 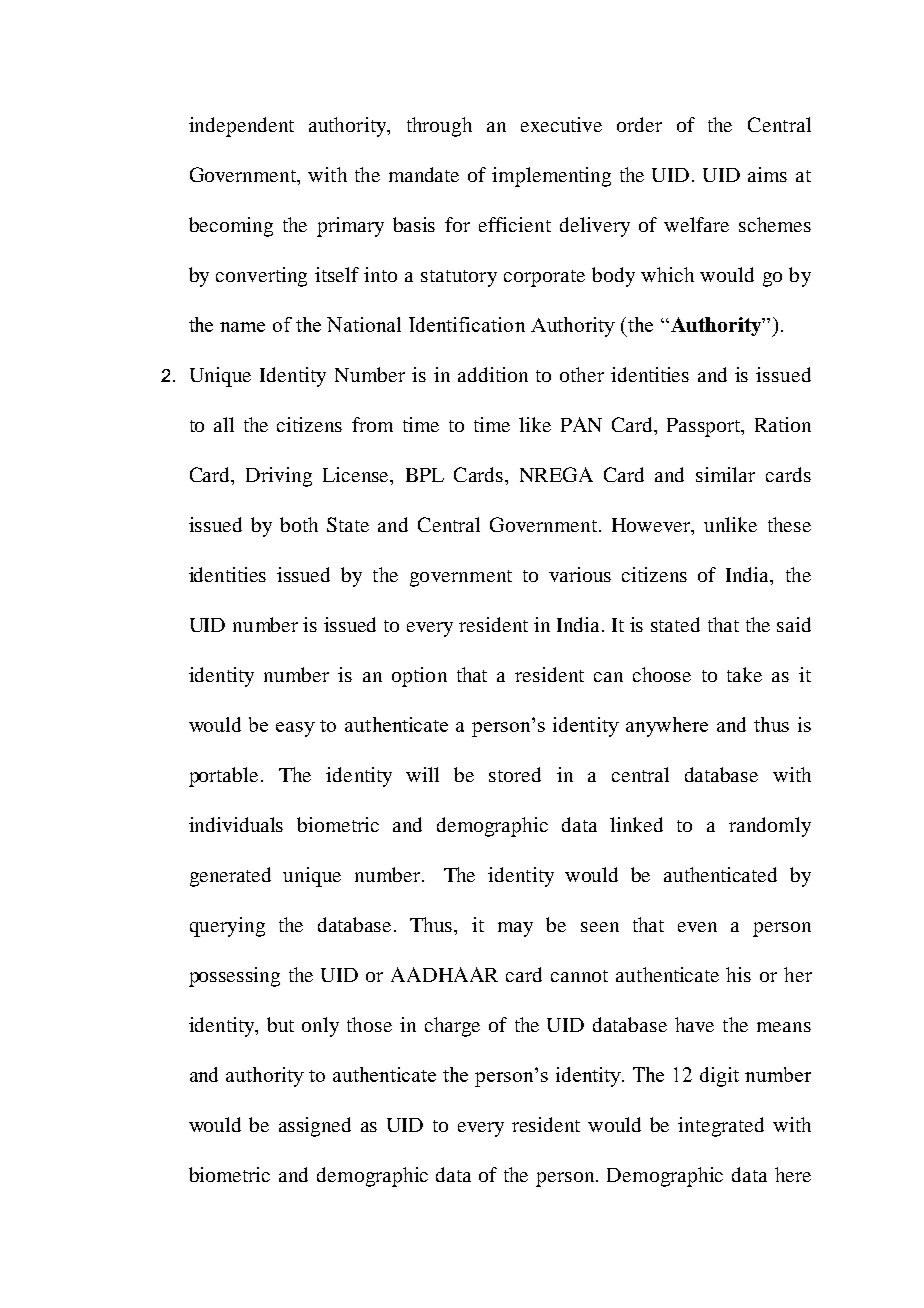 What do you see at coordinates (452, 1027) in the screenshot?
I see `charge` at bounding box center [452, 1027].
